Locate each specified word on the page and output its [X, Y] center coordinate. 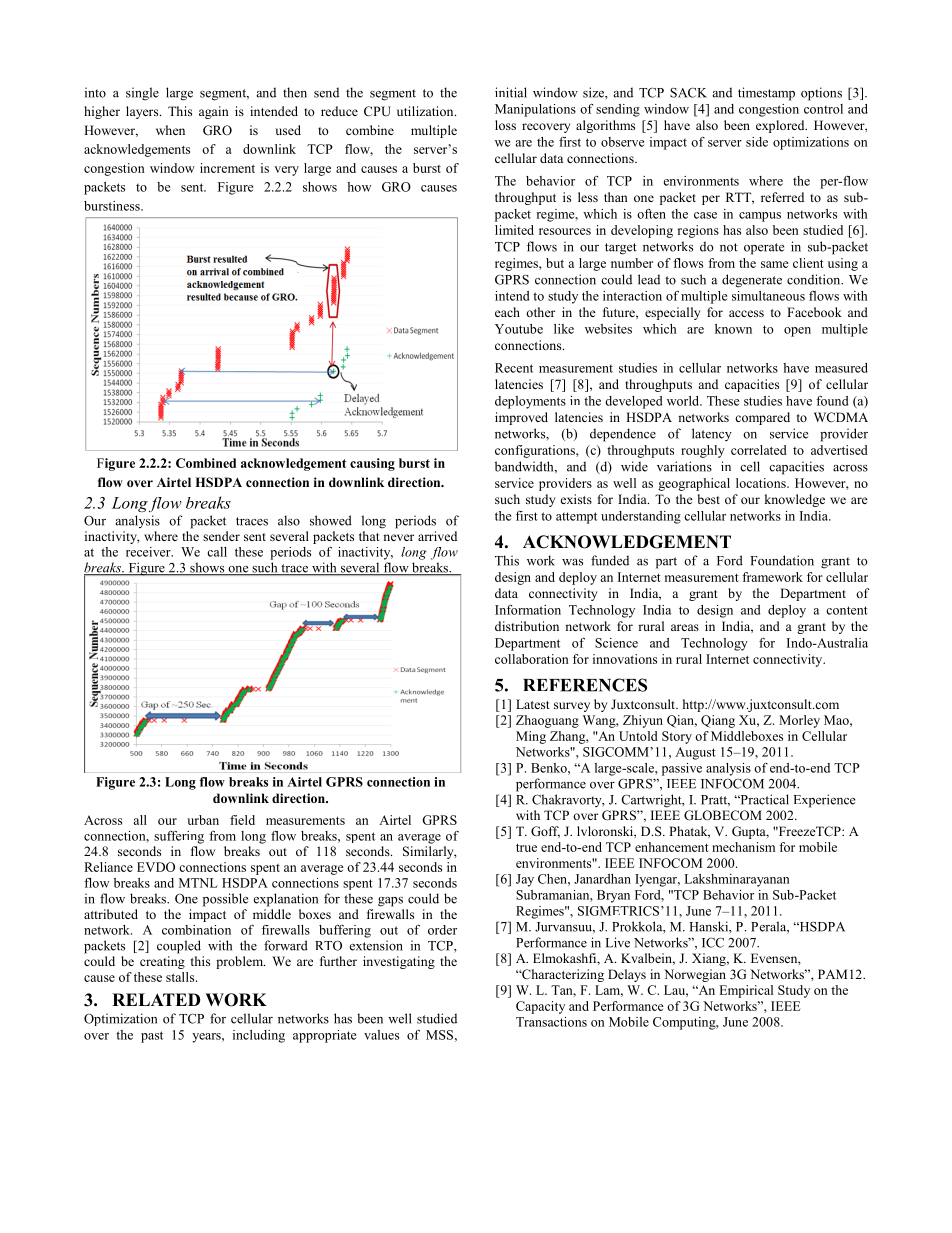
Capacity [540, 1007]
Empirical [746, 991]
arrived [437, 536]
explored [781, 126]
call [217, 552]
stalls [181, 977]
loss [505, 125]
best [709, 499]
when [170, 130]
